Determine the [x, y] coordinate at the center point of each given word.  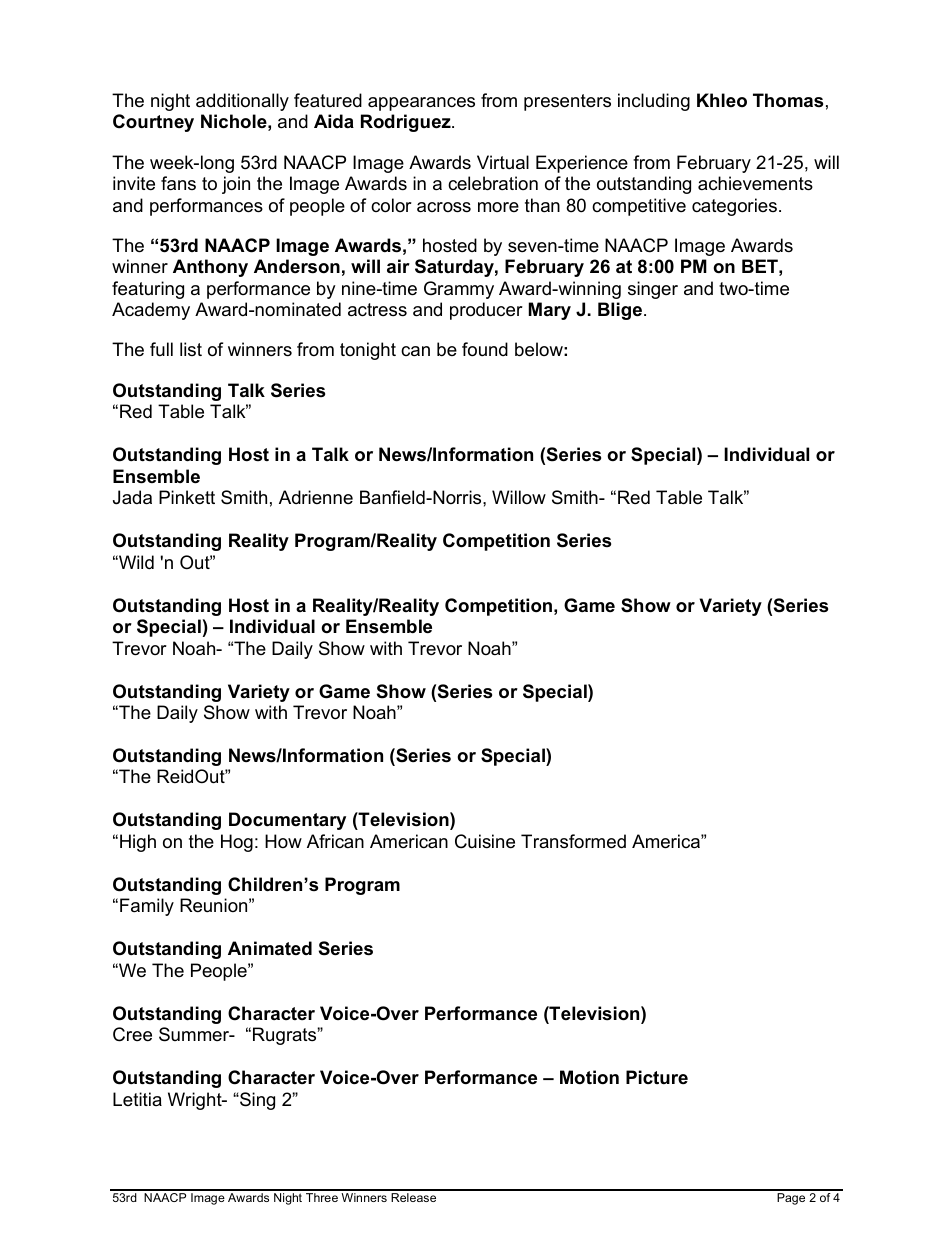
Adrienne [316, 497]
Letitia [137, 1099]
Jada [132, 497]
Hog [237, 843]
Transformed [573, 841]
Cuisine [485, 841]
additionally [242, 102]
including [654, 102]
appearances [421, 104]
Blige [621, 311]
